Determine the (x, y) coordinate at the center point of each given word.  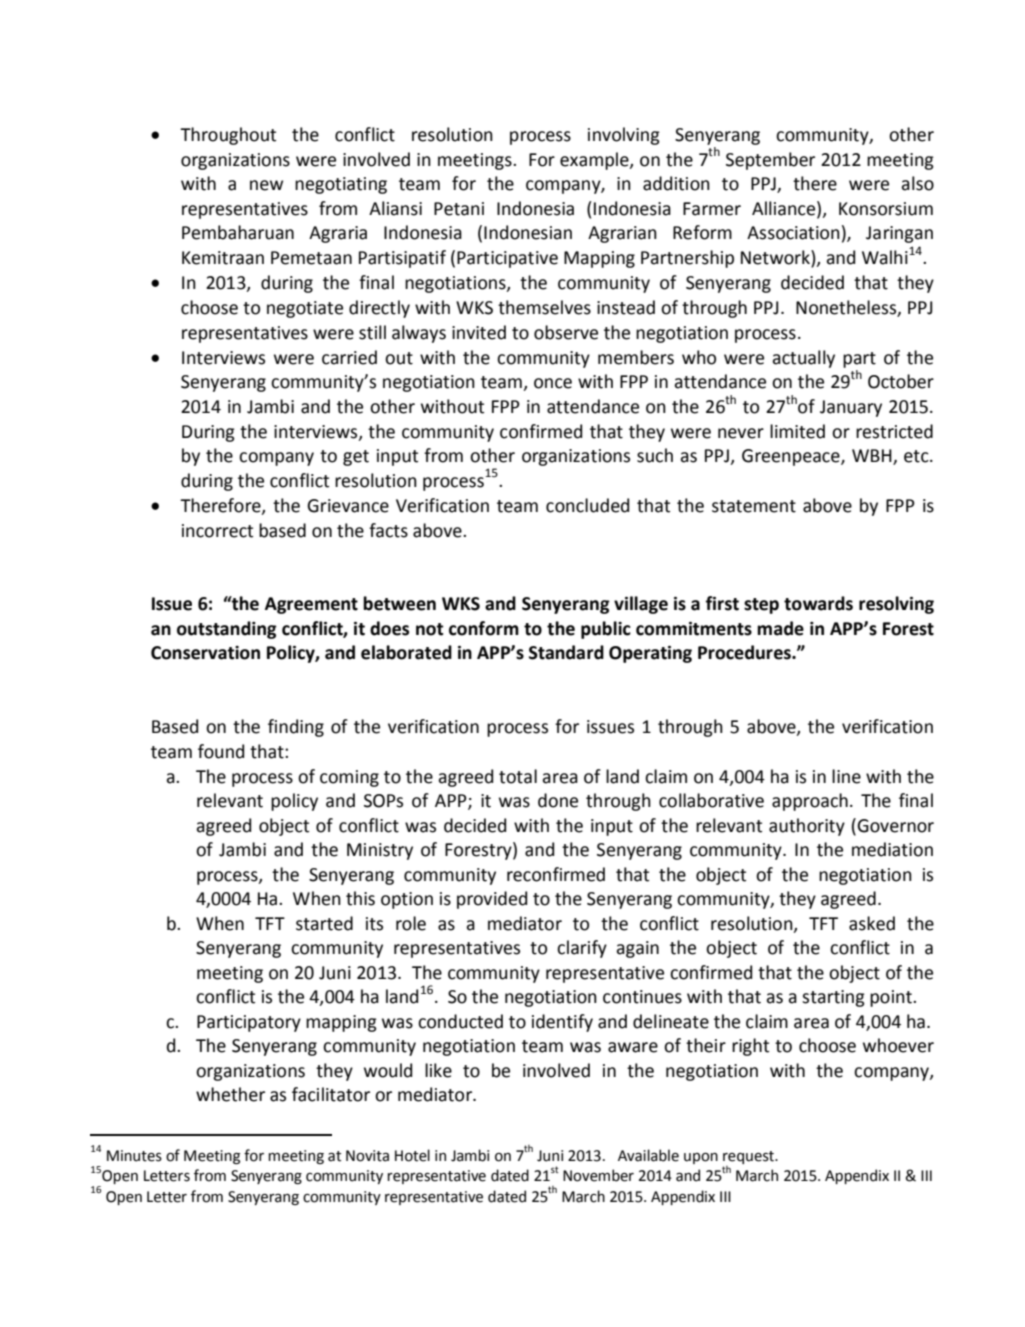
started (324, 923)
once (553, 383)
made (780, 628)
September (770, 161)
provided (492, 900)
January (851, 408)
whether (230, 1094)
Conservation (205, 653)
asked (872, 923)
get (356, 458)
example (595, 161)
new (266, 185)
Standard (566, 652)
